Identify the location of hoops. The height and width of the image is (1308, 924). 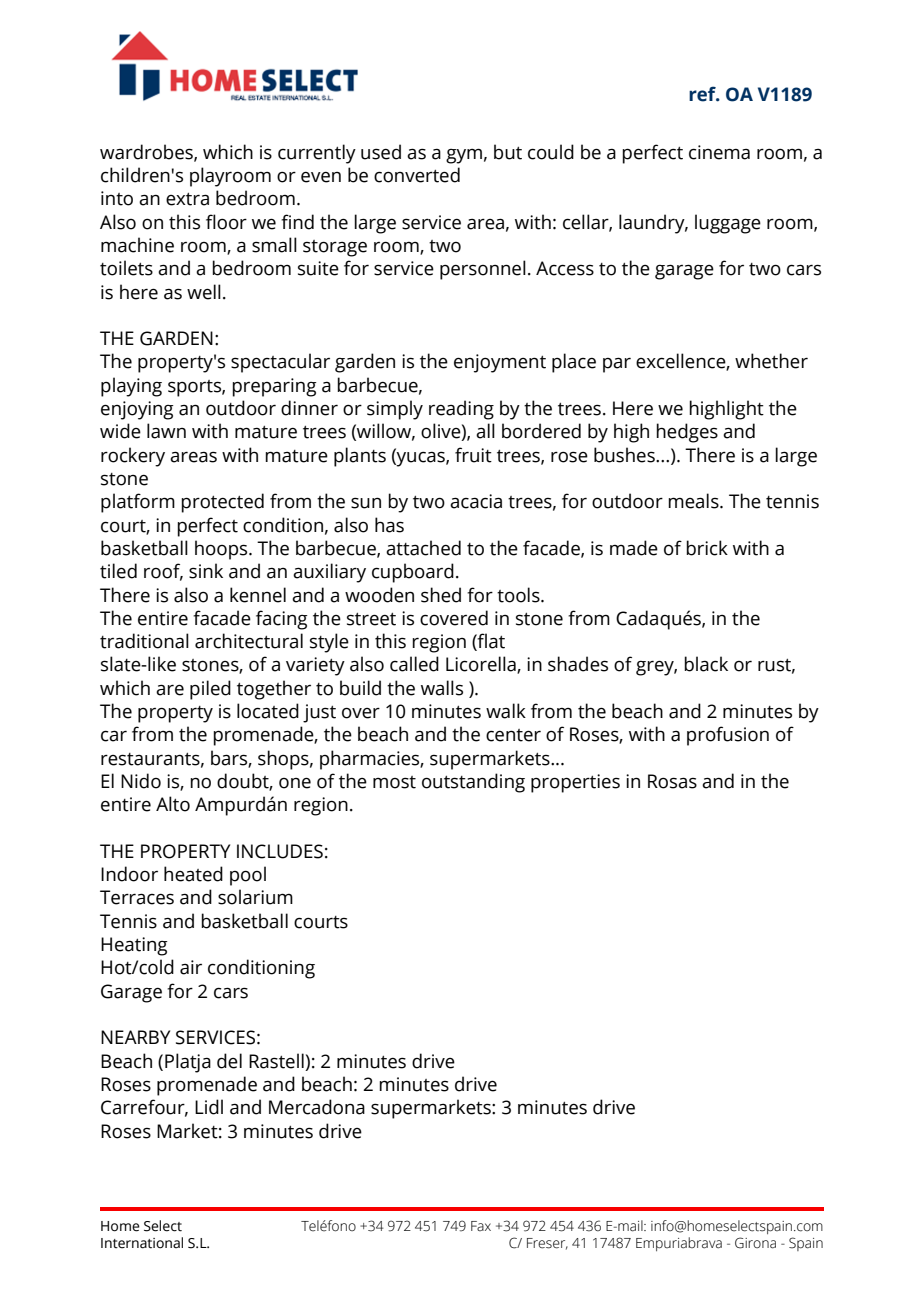
(222, 550).
